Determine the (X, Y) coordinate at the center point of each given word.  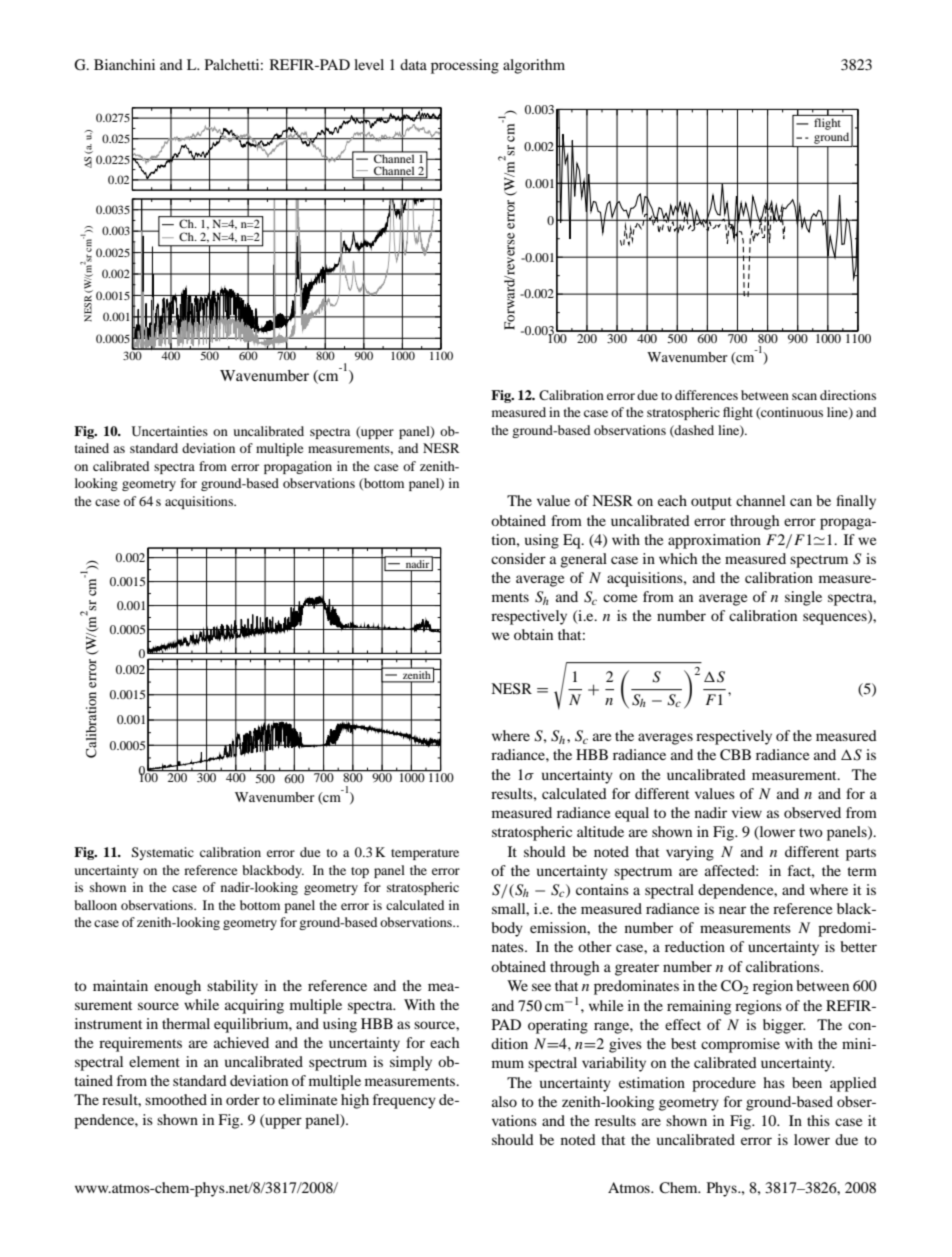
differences (706, 395)
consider (518, 558)
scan (804, 396)
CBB (735, 754)
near (732, 910)
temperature (425, 854)
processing (465, 66)
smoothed (176, 1099)
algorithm (534, 66)
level (369, 64)
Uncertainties (170, 431)
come (620, 598)
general (583, 560)
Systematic (163, 853)
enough (177, 987)
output (711, 503)
